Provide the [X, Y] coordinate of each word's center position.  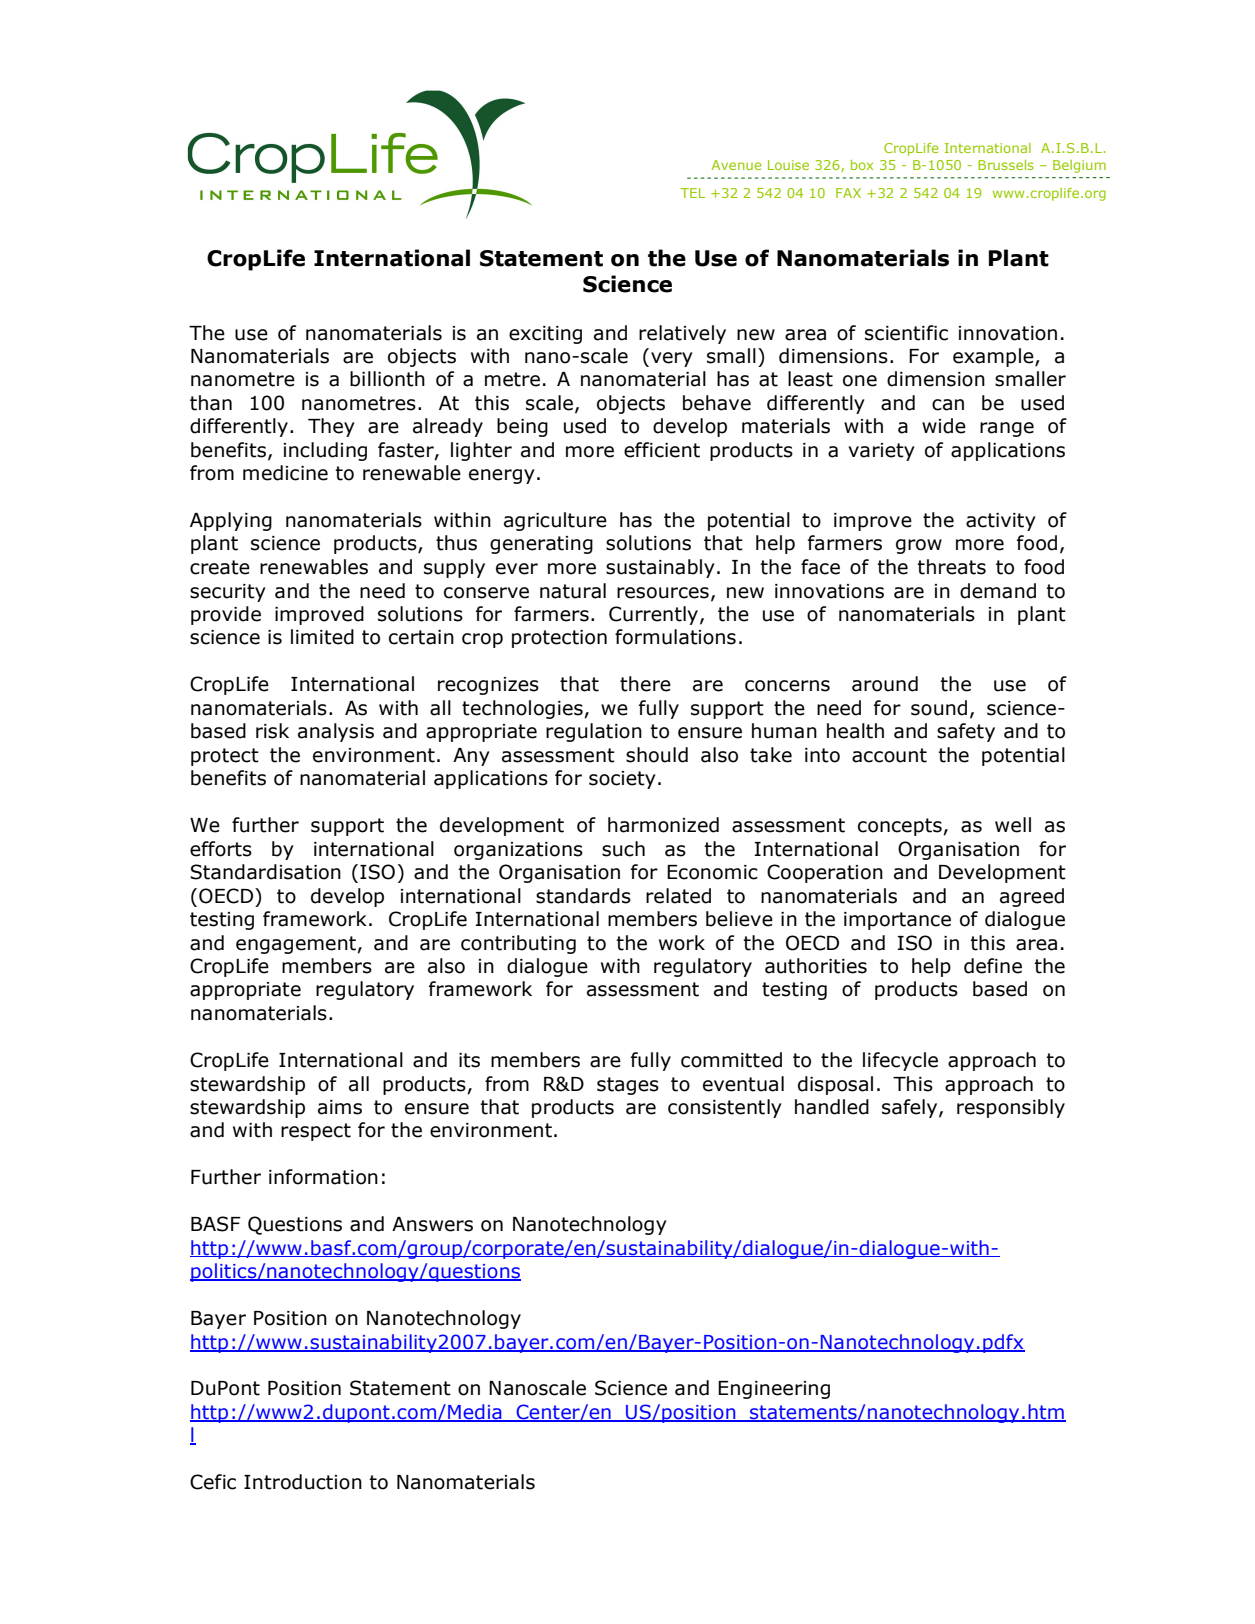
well [1013, 825]
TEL [693, 193]
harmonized [663, 825]
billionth [387, 379]
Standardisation [265, 872]
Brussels [1006, 165]
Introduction [303, 1482]
